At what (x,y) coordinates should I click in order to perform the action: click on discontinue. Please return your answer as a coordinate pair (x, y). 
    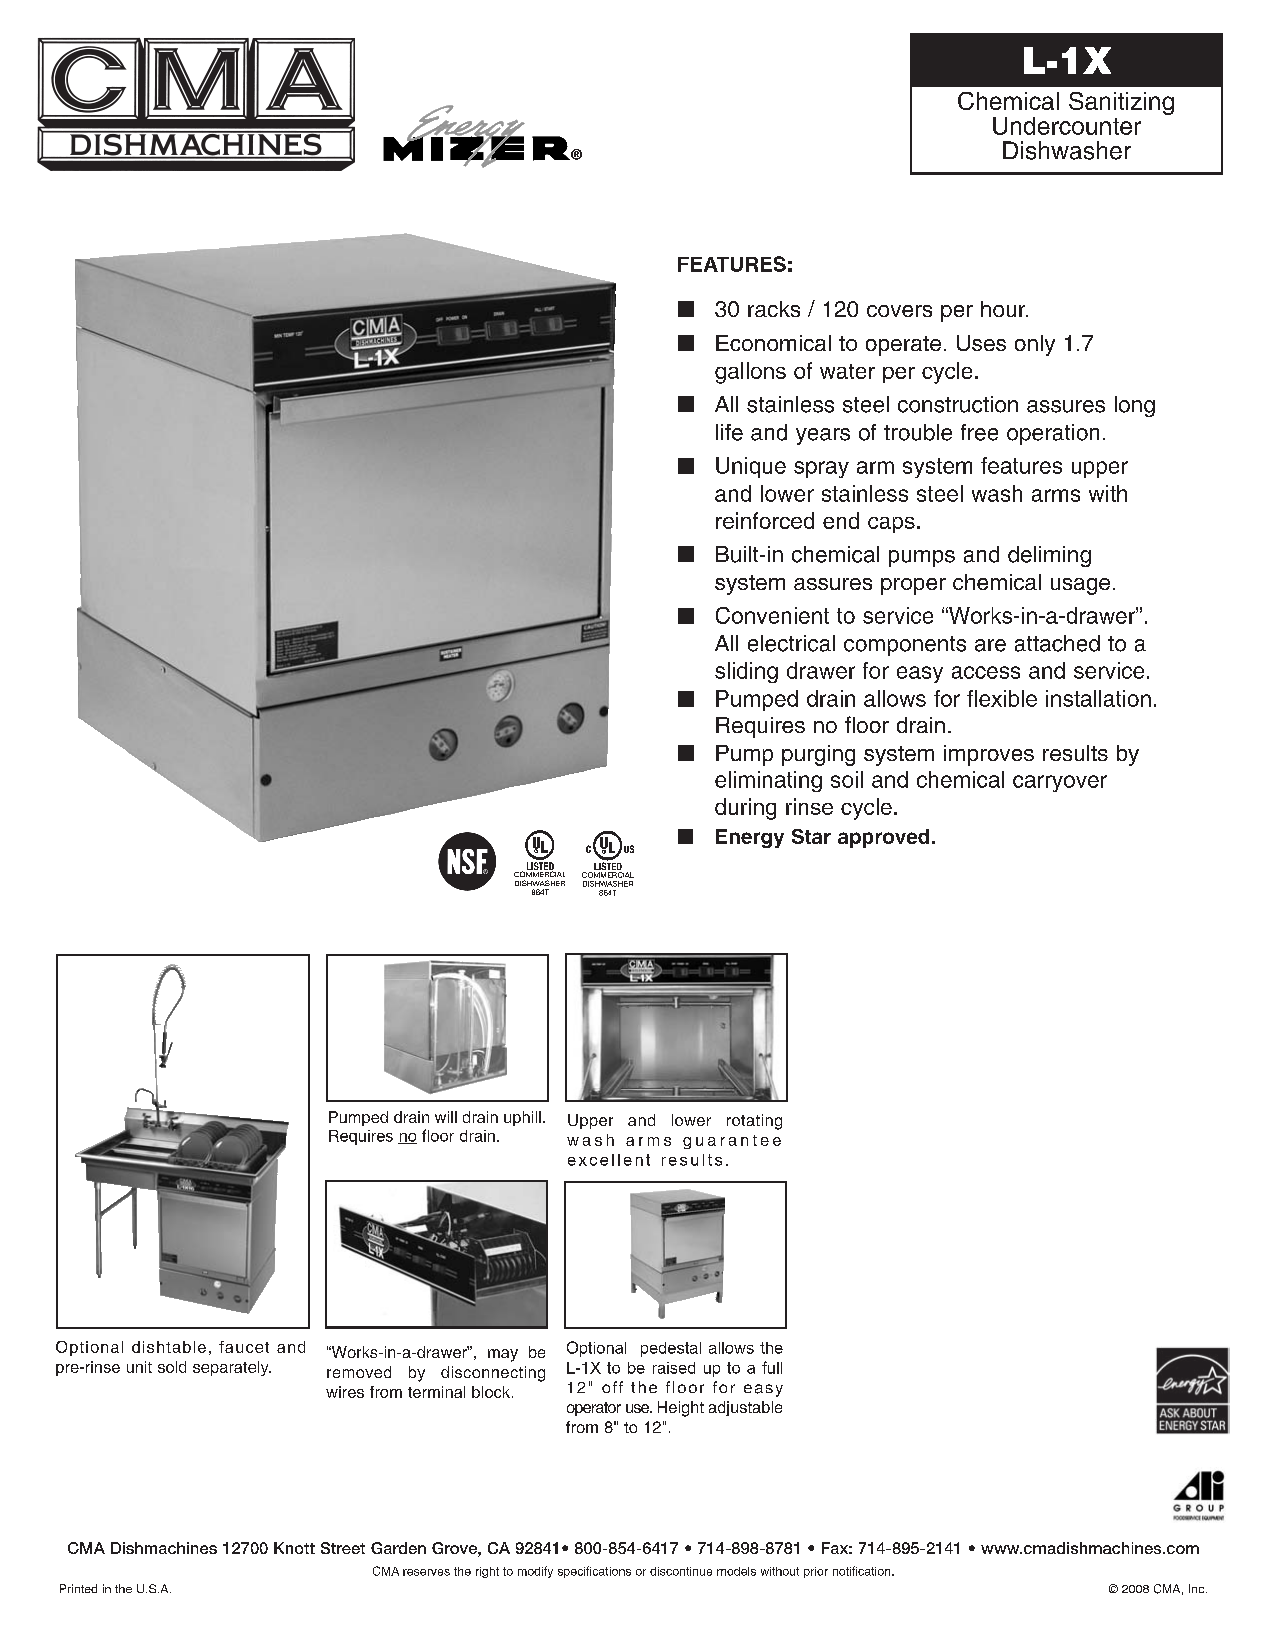
    Looking at the image, I should click on (681, 1571).
